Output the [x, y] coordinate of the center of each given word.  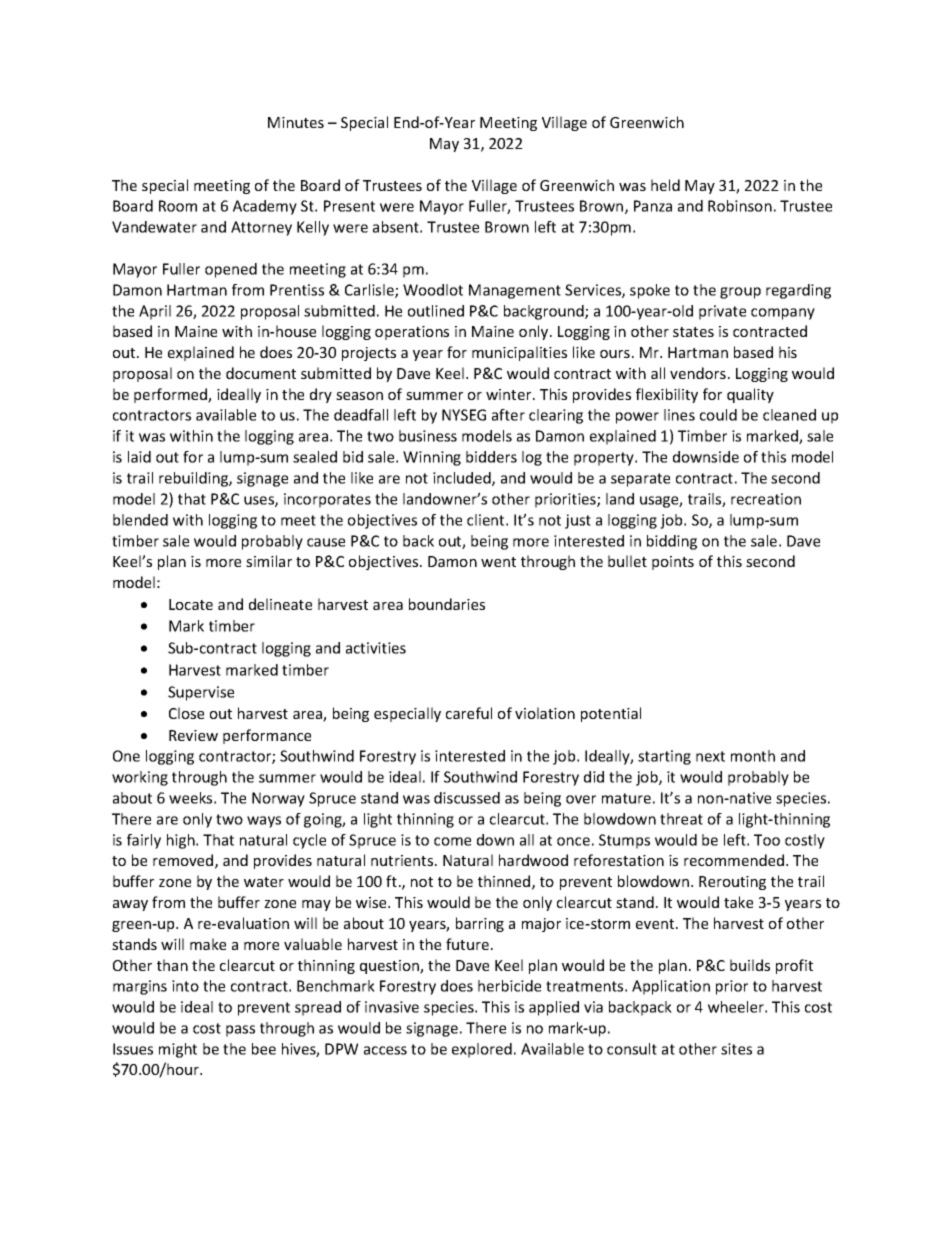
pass [240, 1031]
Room [178, 206]
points [673, 563]
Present [349, 206]
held [665, 185]
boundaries [447, 604]
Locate [191, 604]
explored [482, 1050]
